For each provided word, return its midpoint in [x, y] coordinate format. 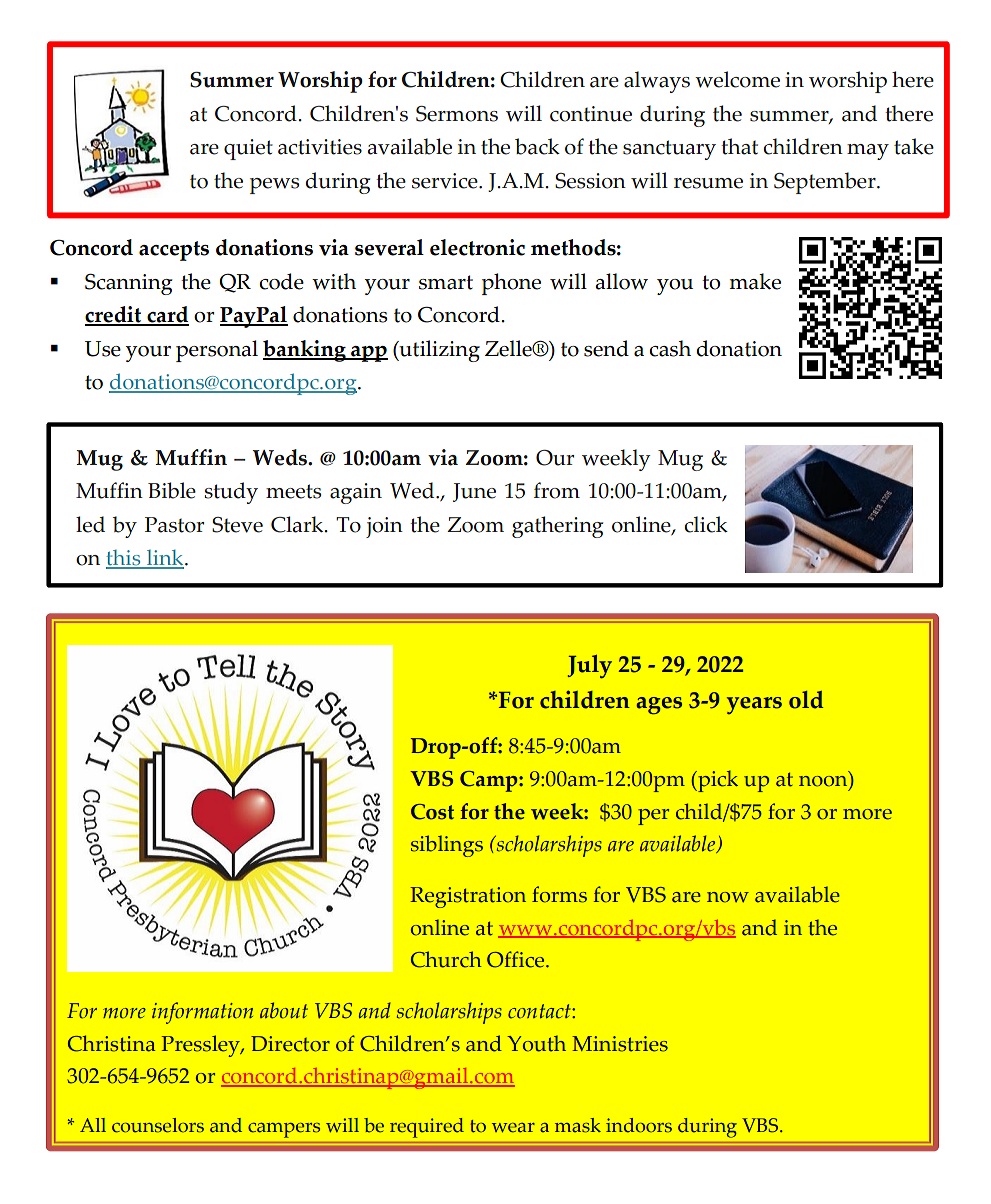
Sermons [457, 114]
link [165, 559]
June [474, 492]
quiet [248, 149]
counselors [158, 1125]
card [167, 315]
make [755, 281]
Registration [468, 897]
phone [511, 284]
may [868, 152]
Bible [172, 490]
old [806, 700]
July [590, 666]
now [728, 897]
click [706, 524]
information [202, 1013]
